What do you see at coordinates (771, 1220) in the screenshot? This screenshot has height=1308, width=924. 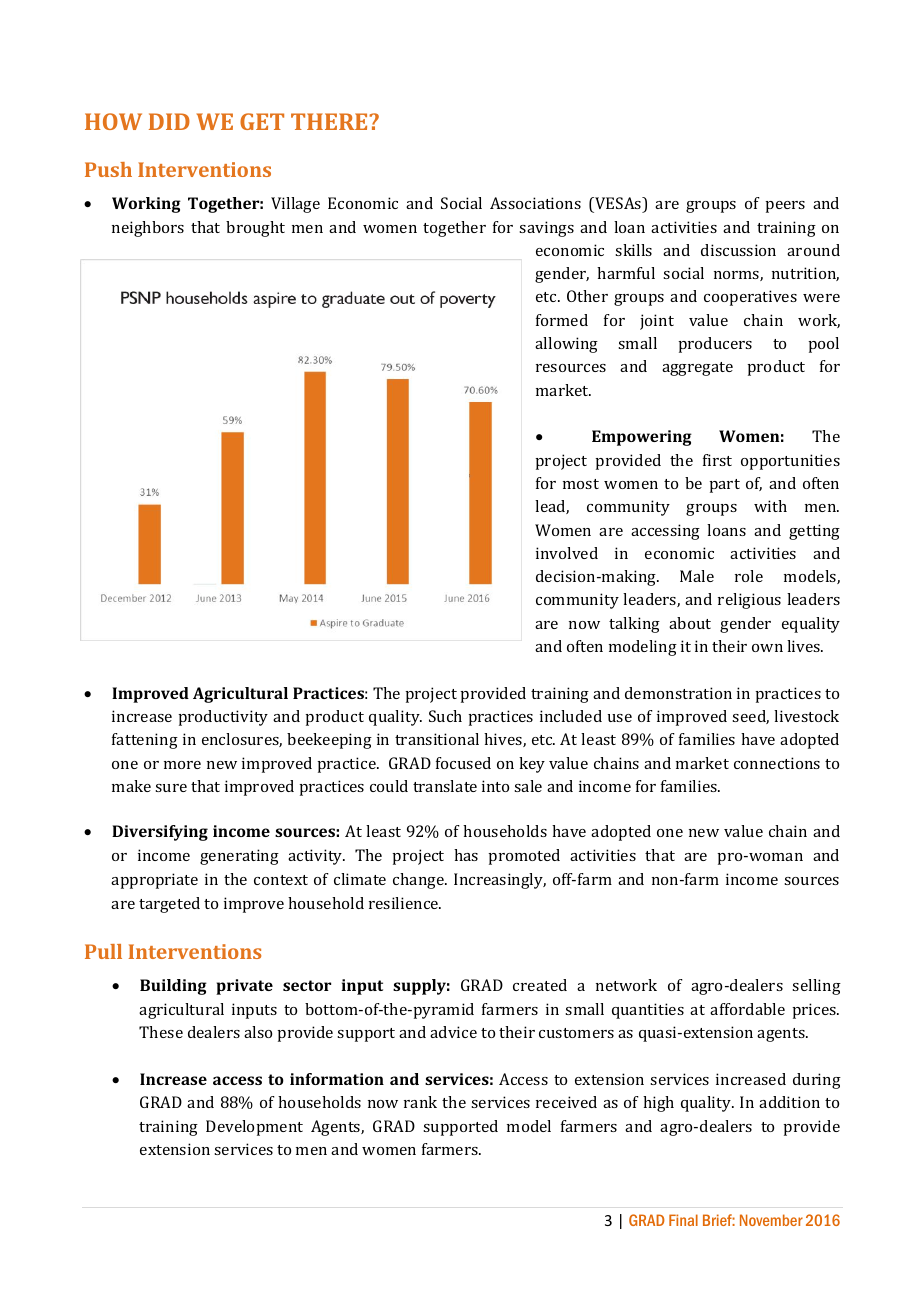 I see `November` at bounding box center [771, 1220].
